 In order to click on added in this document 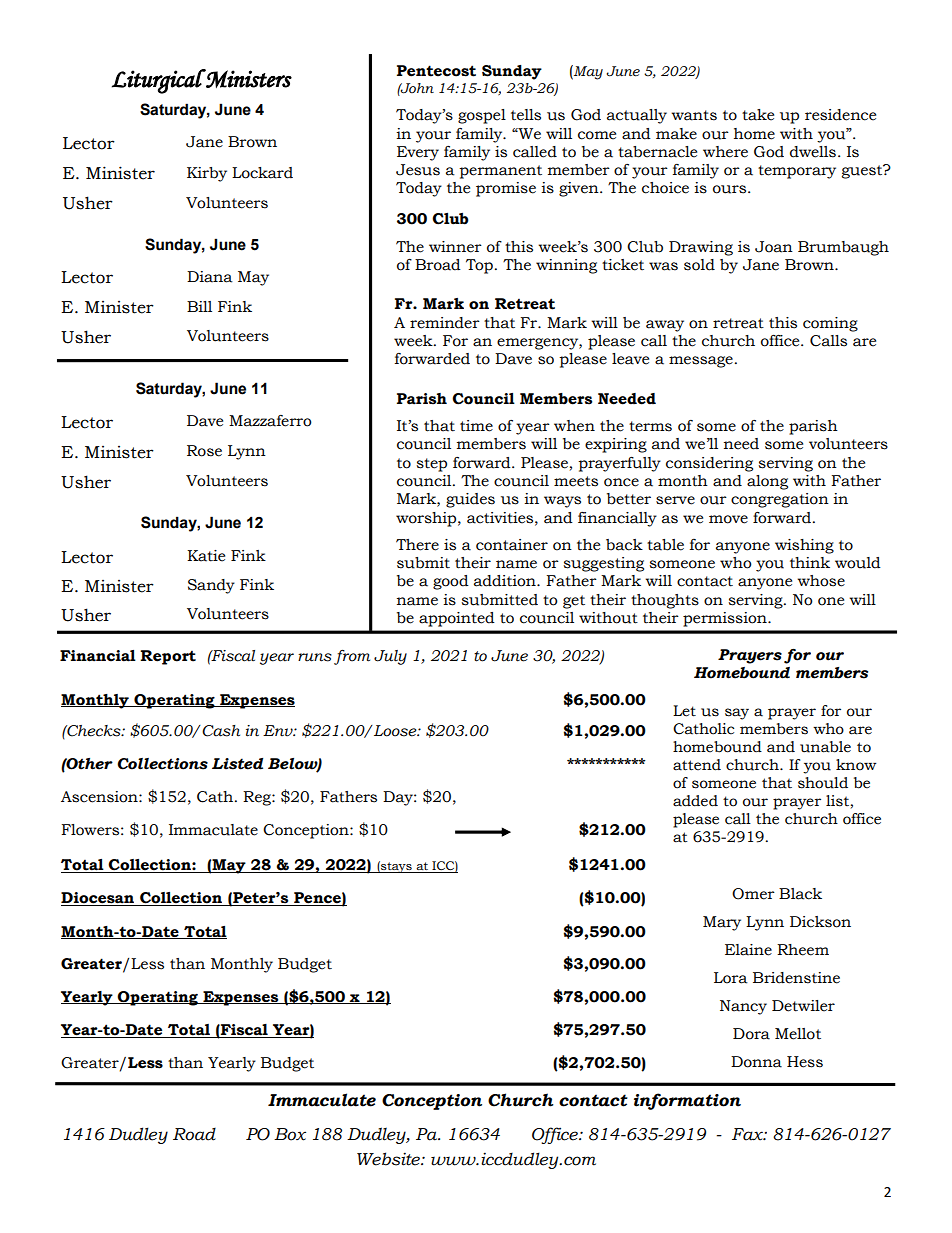, I will do `click(695, 801)`.
